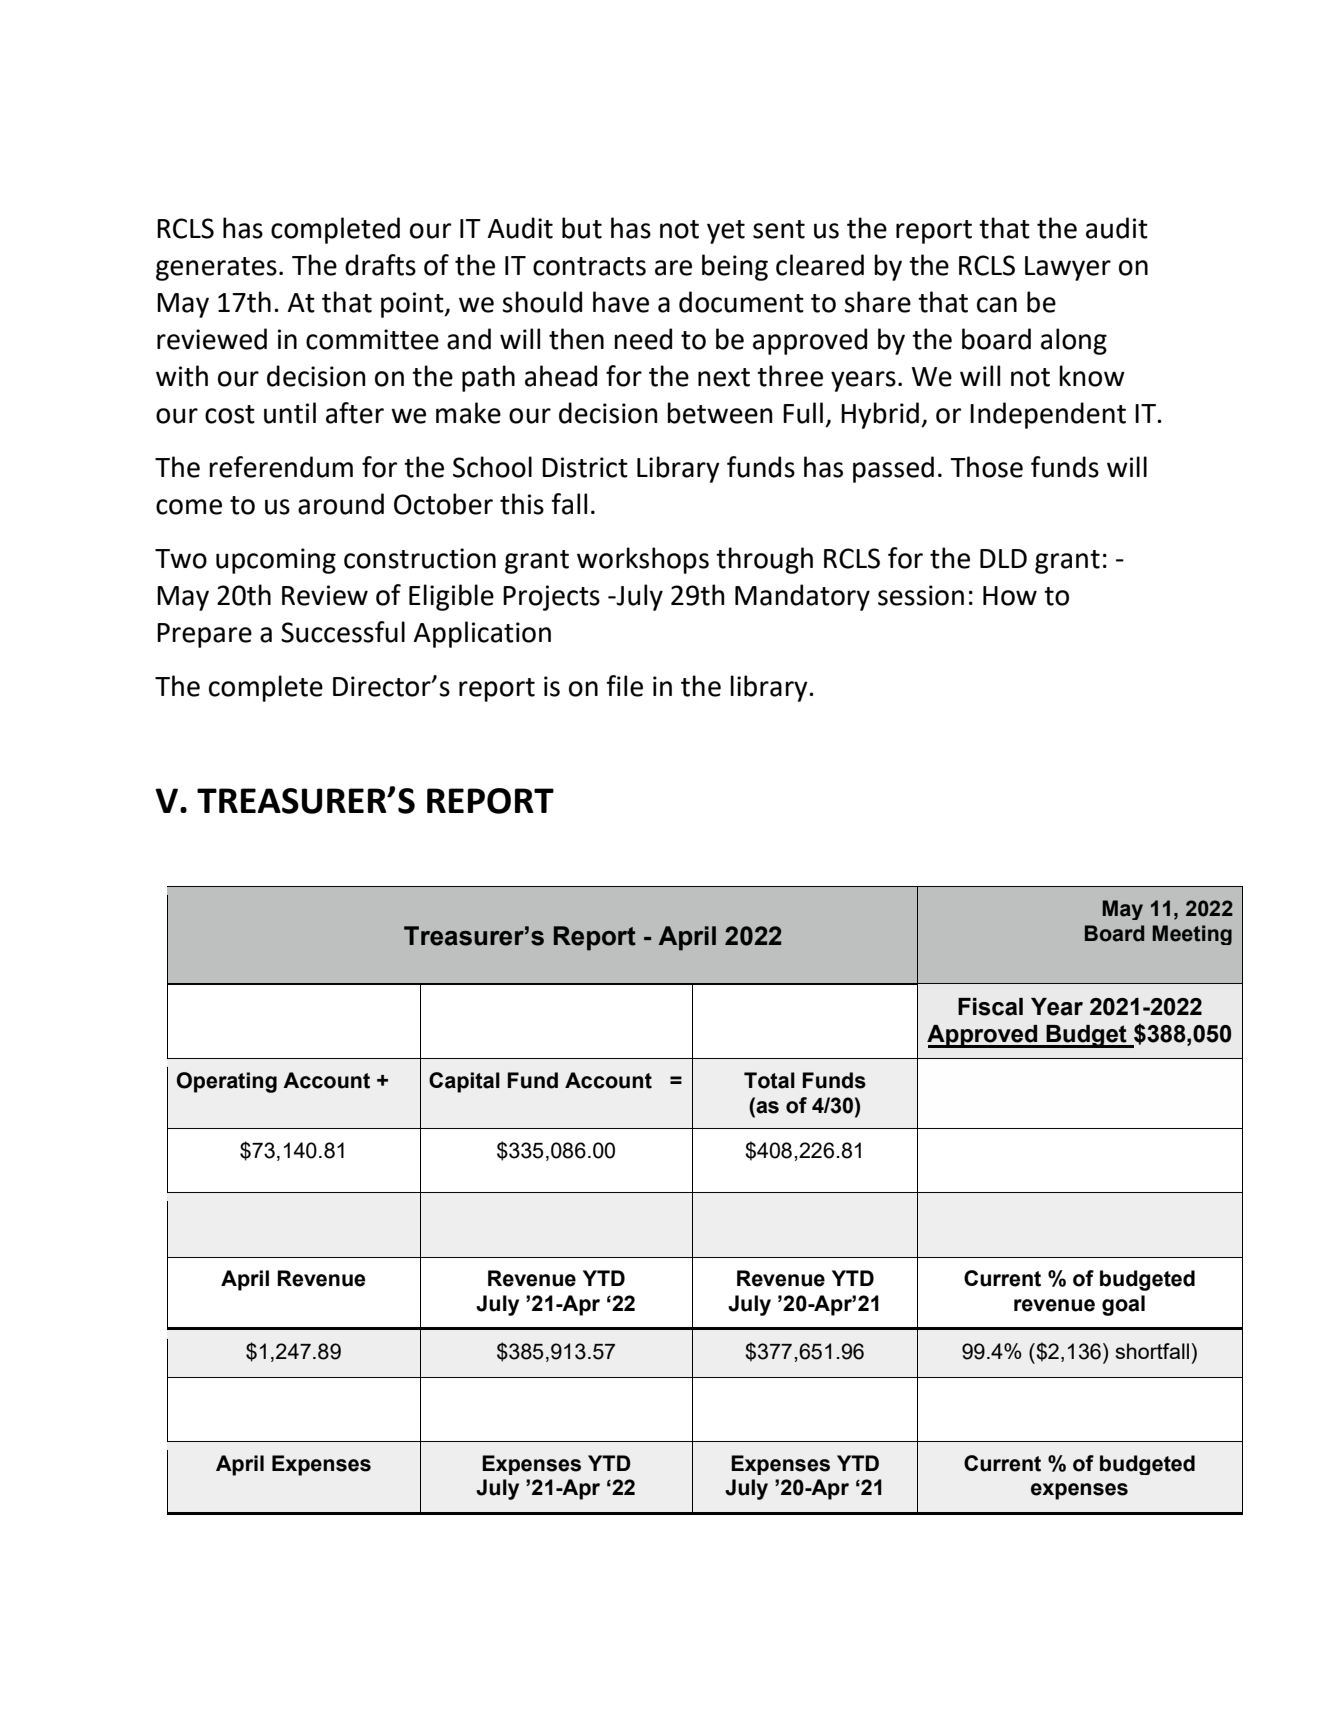 The image size is (1321, 1710). Describe the element at coordinates (769, 1080) in the screenshot. I see `Total` at that location.
